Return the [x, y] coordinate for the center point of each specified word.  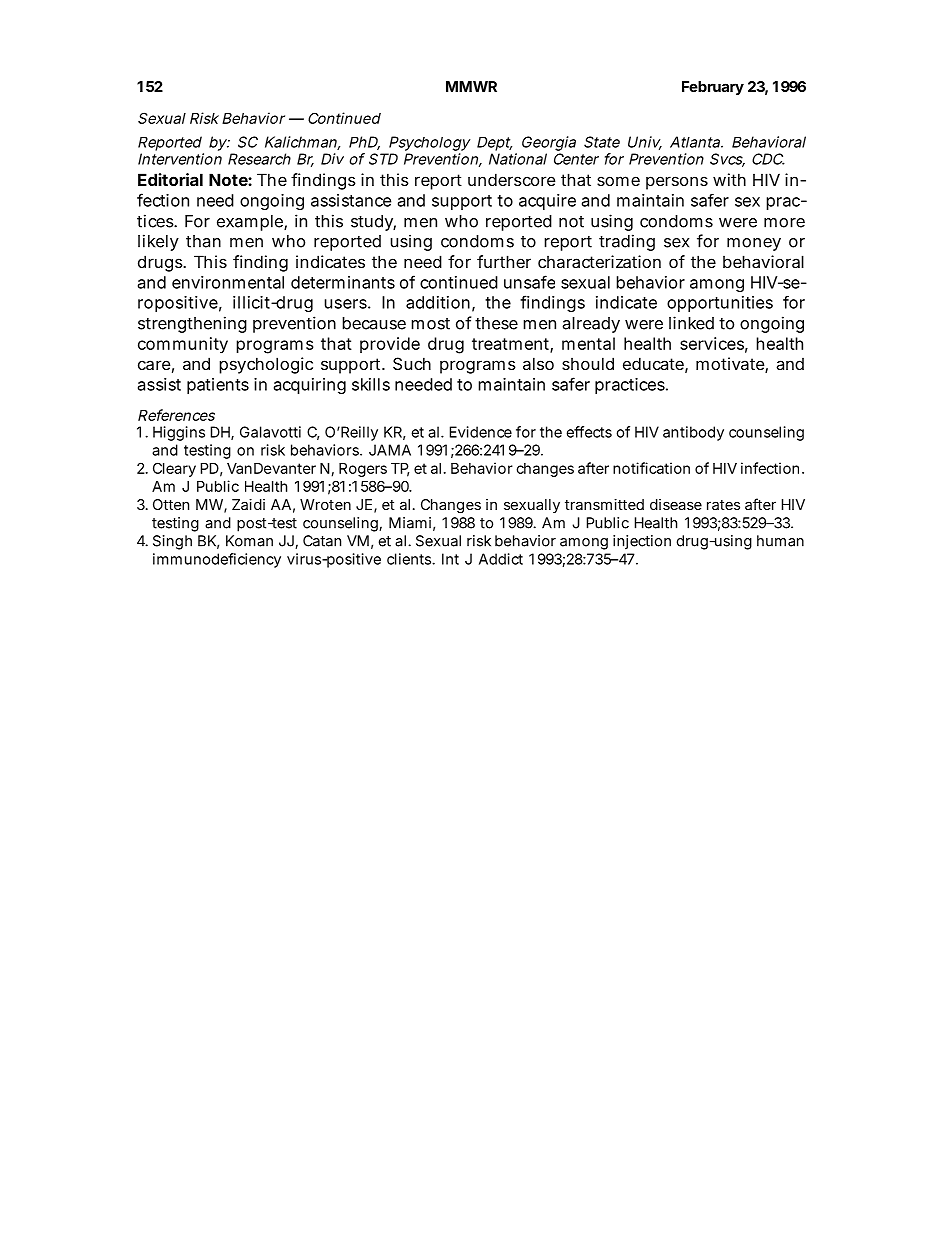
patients [218, 386]
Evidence [481, 432]
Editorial [170, 179]
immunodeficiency [217, 560]
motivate [731, 365]
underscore [511, 179]
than [203, 241]
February [713, 88]
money [754, 244]
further [504, 261]
